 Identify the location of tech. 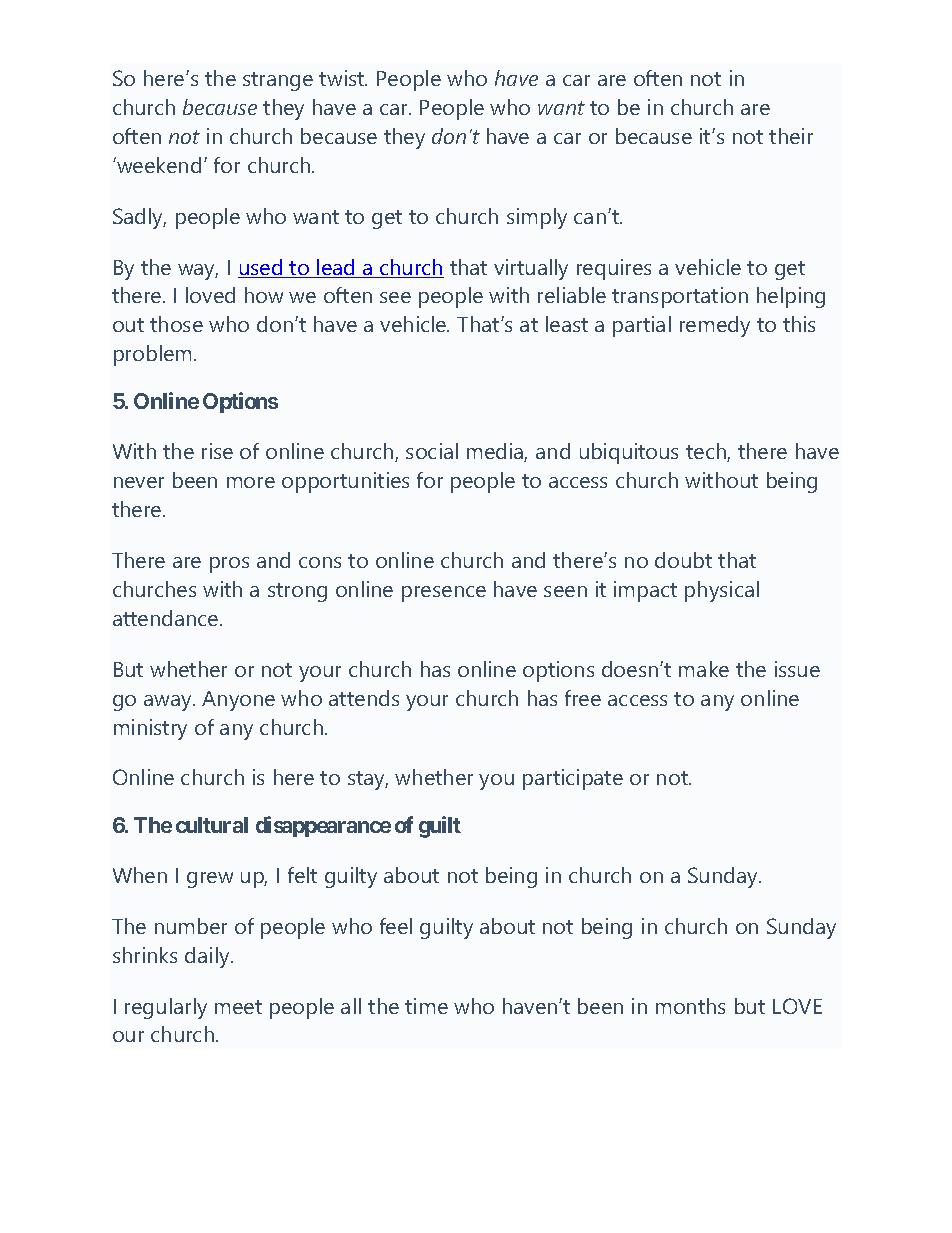
(707, 452).
